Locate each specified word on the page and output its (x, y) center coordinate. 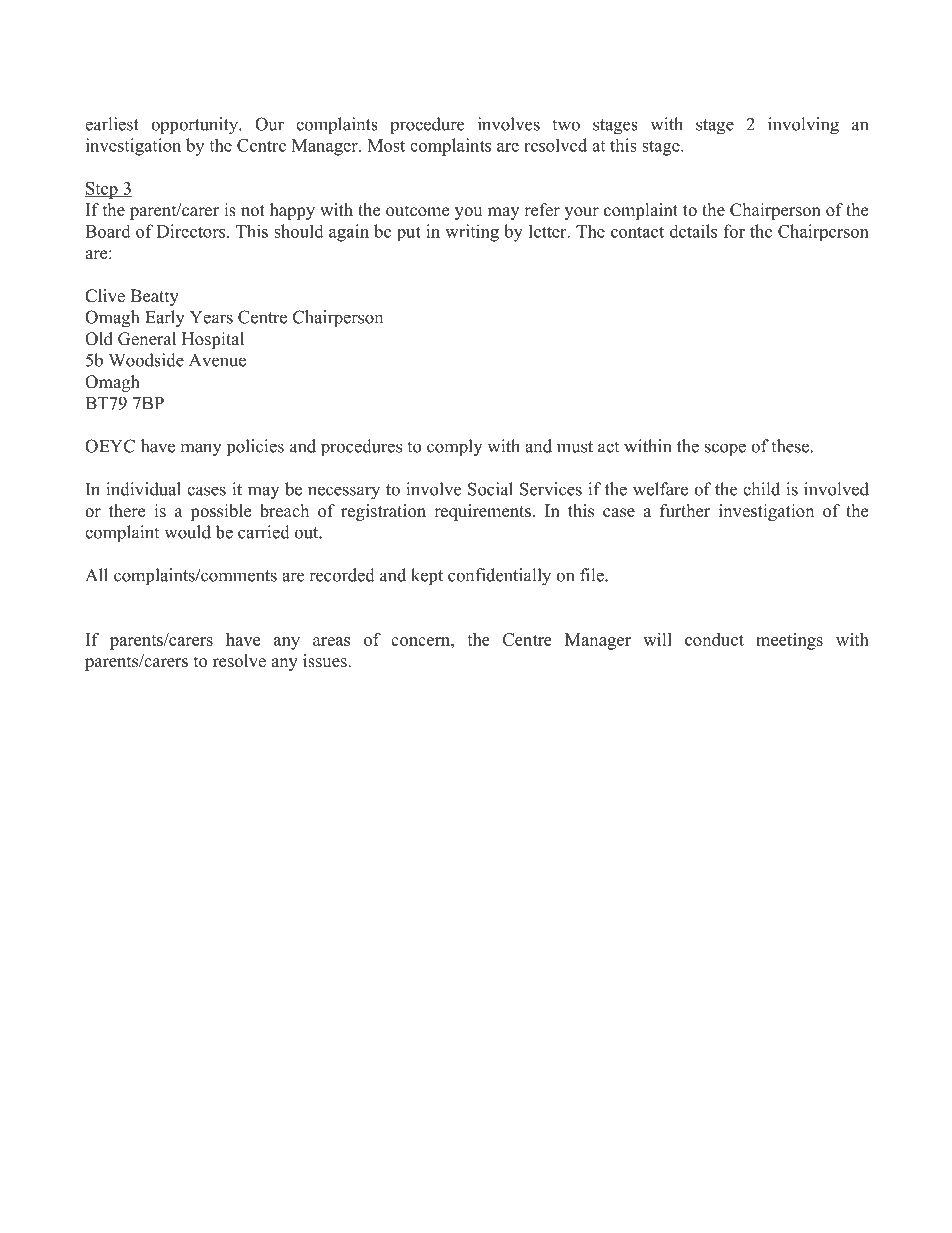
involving (803, 126)
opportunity (195, 126)
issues (326, 661)
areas (331, 641)
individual (143, 489)
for (734, 231)
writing (472, 233)
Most (386, 145)
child (761, 489)
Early (165, 319)
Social (490, 489)
